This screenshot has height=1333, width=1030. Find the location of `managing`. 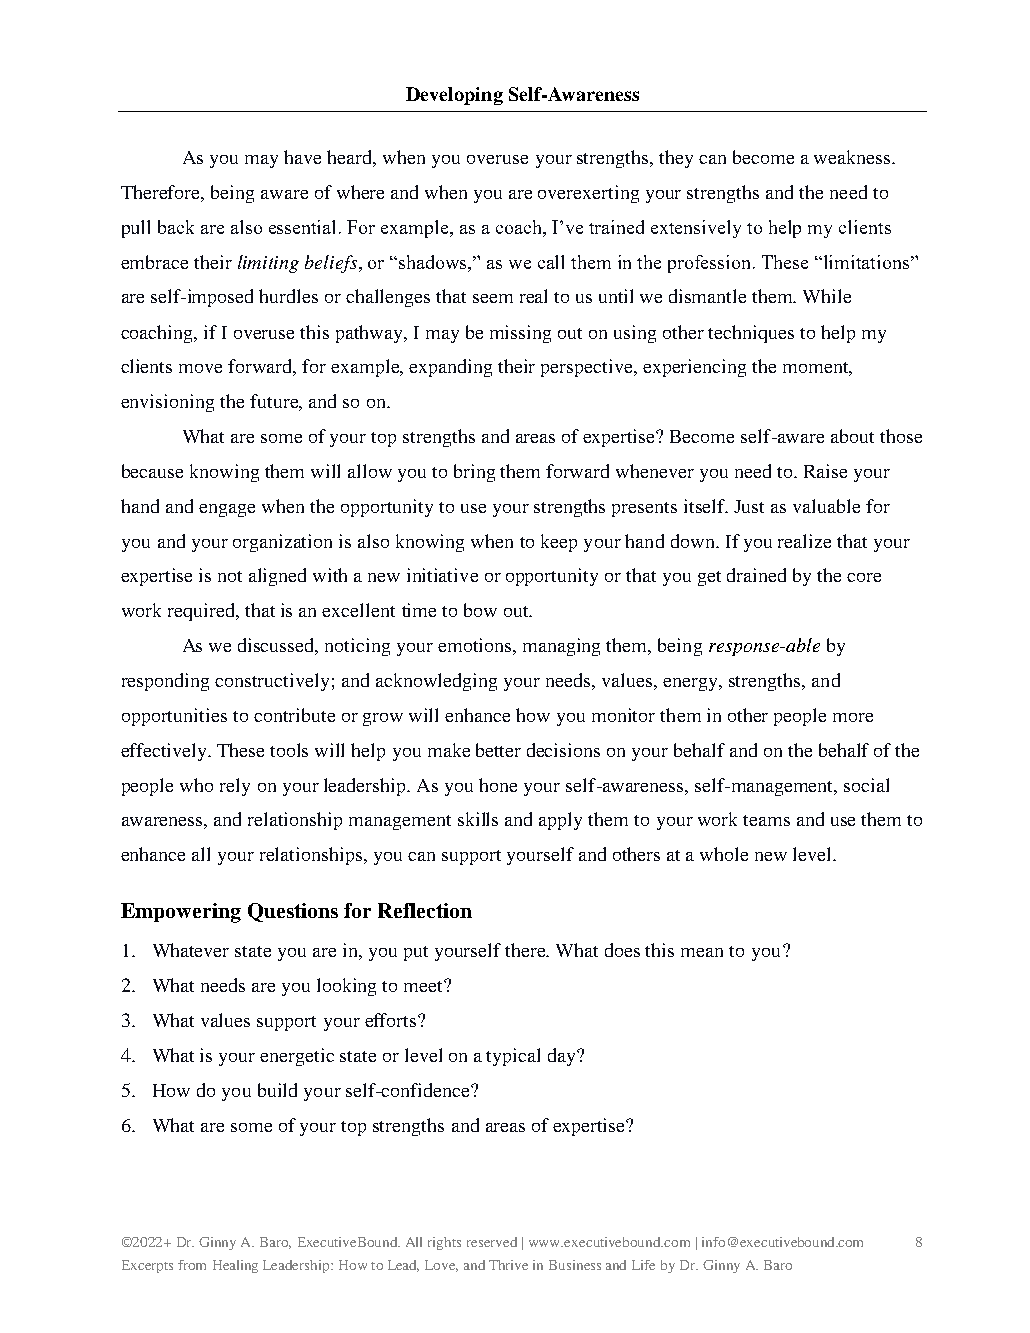

managing is located at coordinates (561, 647).
